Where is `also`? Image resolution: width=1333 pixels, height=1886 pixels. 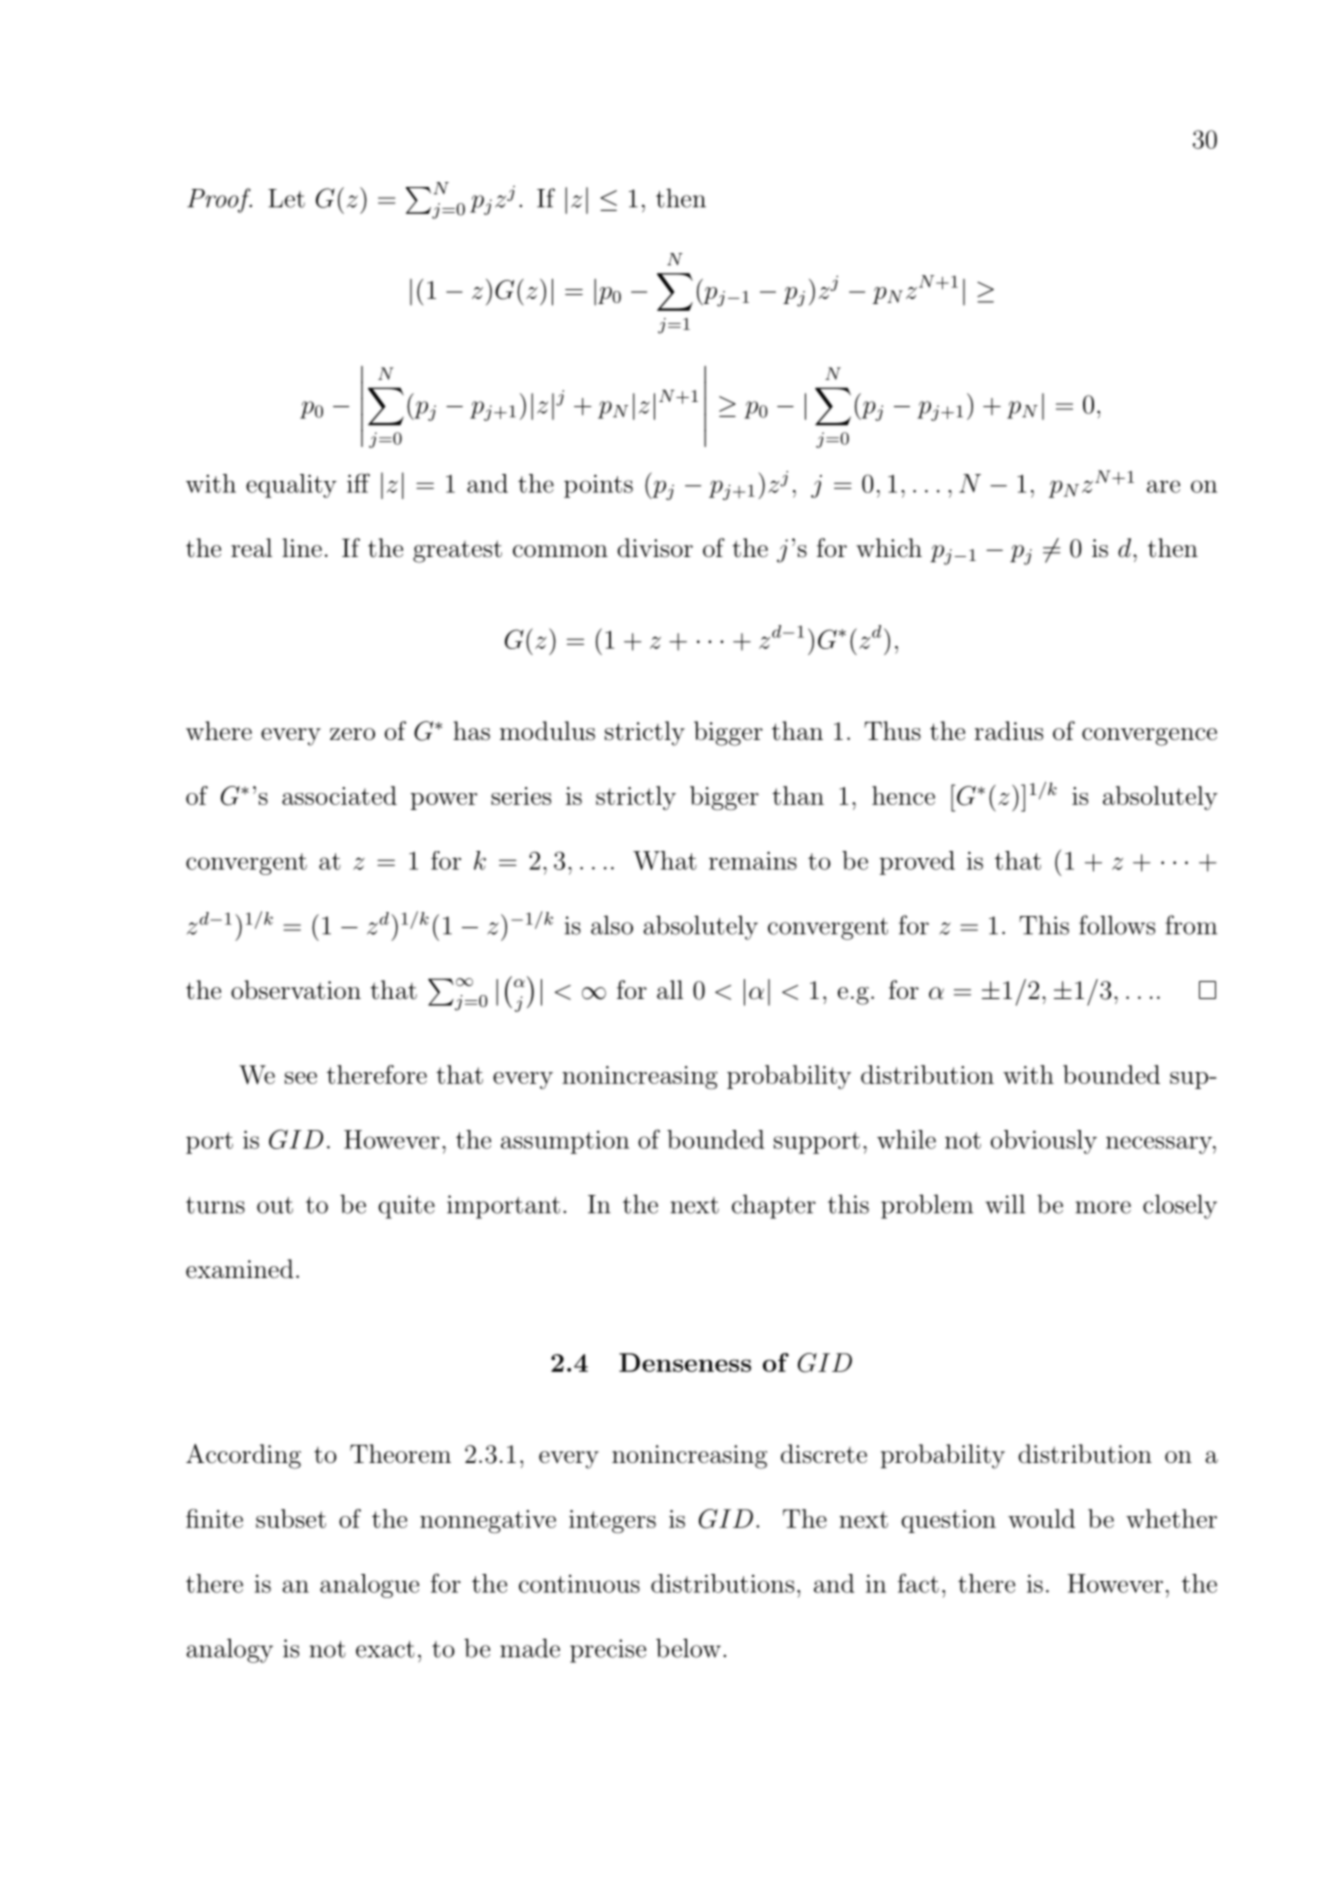 also is located at coordinates (612, 925).
